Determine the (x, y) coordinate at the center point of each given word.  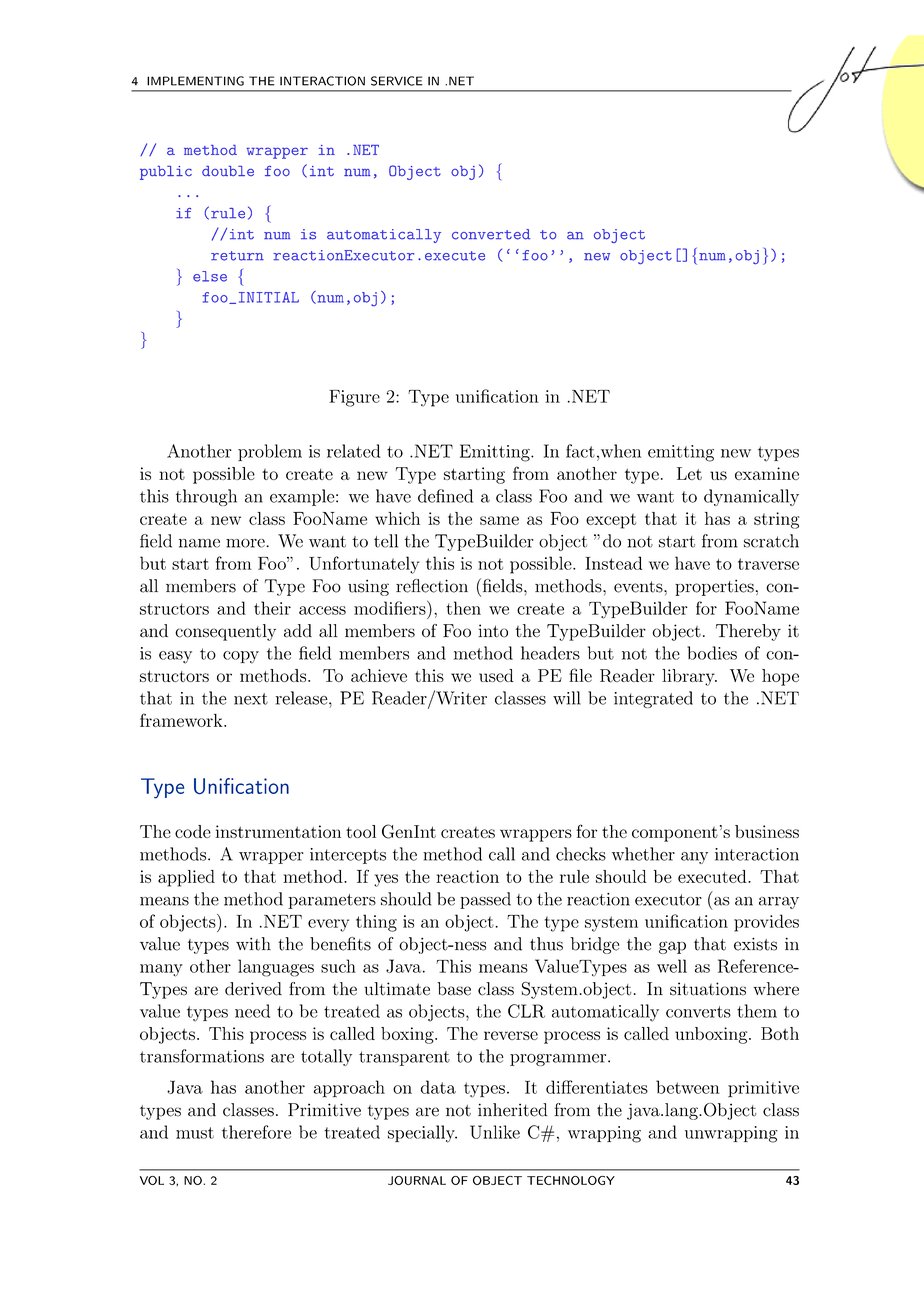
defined (445, 496)
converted (491, 234)
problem (270, 452)
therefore (256, 1132)
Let (689, 473)
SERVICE (397, 81)
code (193, 831)
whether (643, 854)
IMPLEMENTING (195, 81)
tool (361, 831)
